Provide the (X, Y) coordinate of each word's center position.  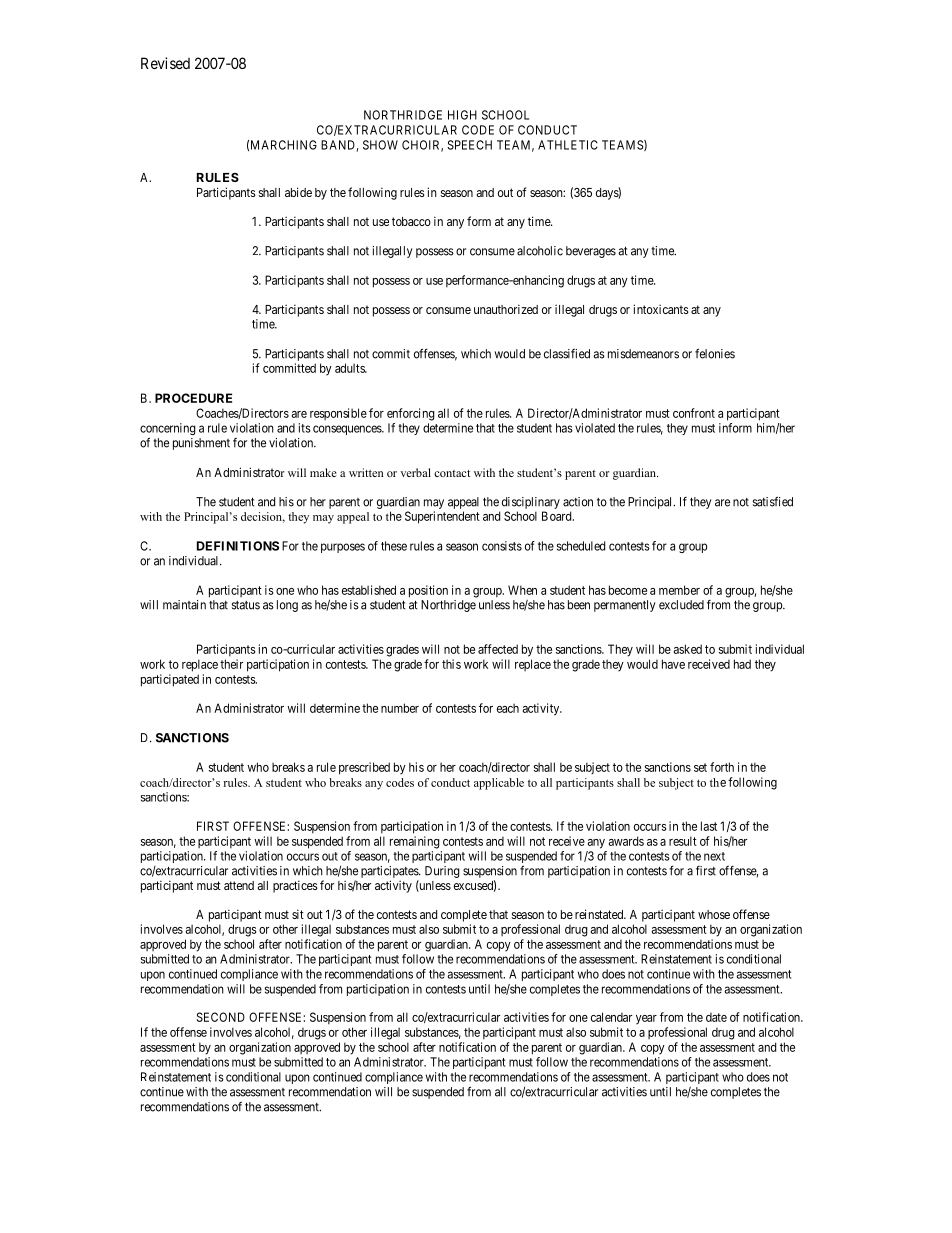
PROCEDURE (193, 398)
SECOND (220, 1017)
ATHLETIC (568, 145)
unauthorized (506, 309)
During (442, 872)
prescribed (364, 768)
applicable (499, 784)
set (700, 767)
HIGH (462, 115)
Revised (165, 63)
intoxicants (661, 309)
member (679, 590)
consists (502, 546)
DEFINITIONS (238, 546)
